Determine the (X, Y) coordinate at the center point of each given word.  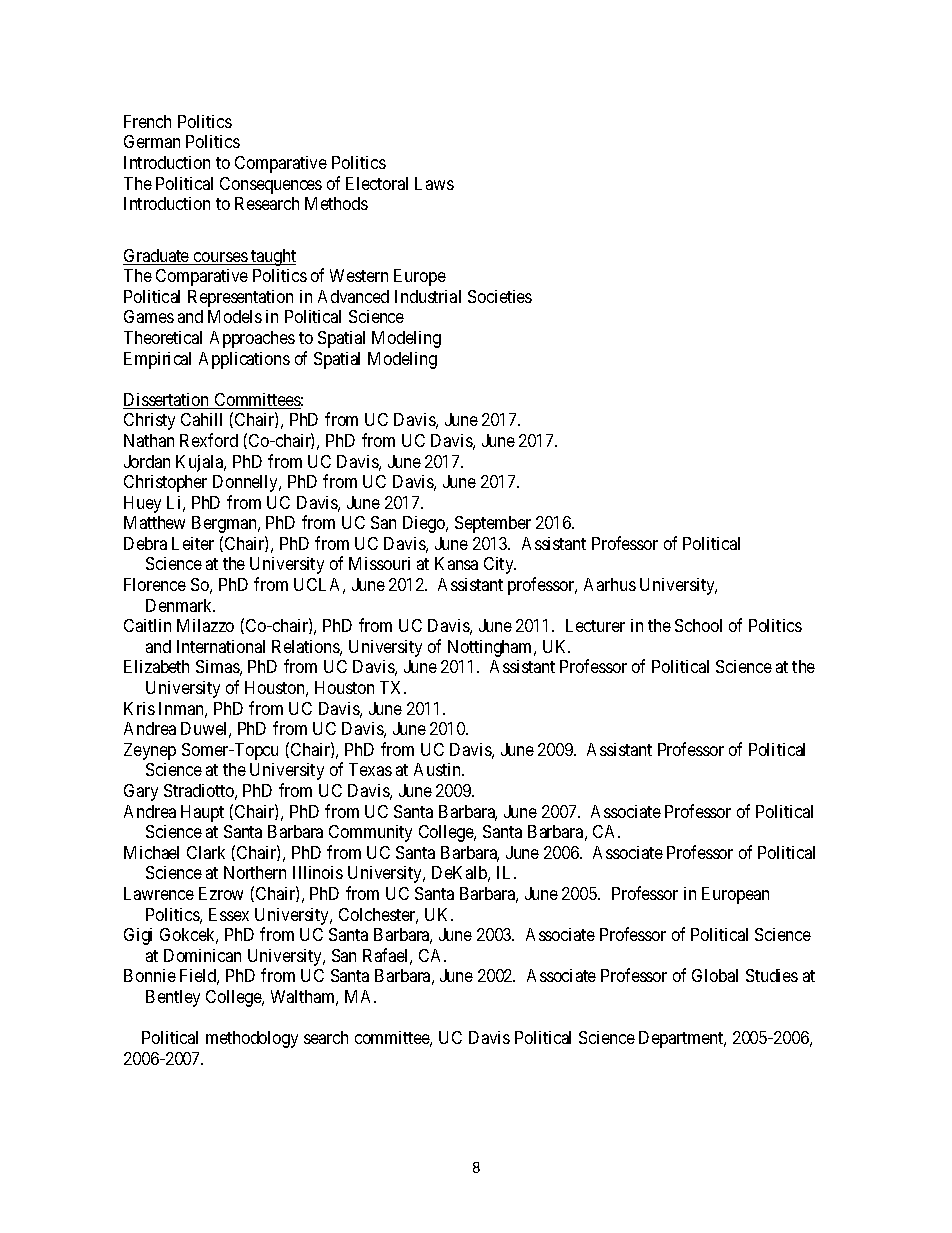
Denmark (180, 605)
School (698, 625)
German (152, 141)
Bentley (173, 998)
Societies (500, 296)
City (500, 565)
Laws (434, 183)
